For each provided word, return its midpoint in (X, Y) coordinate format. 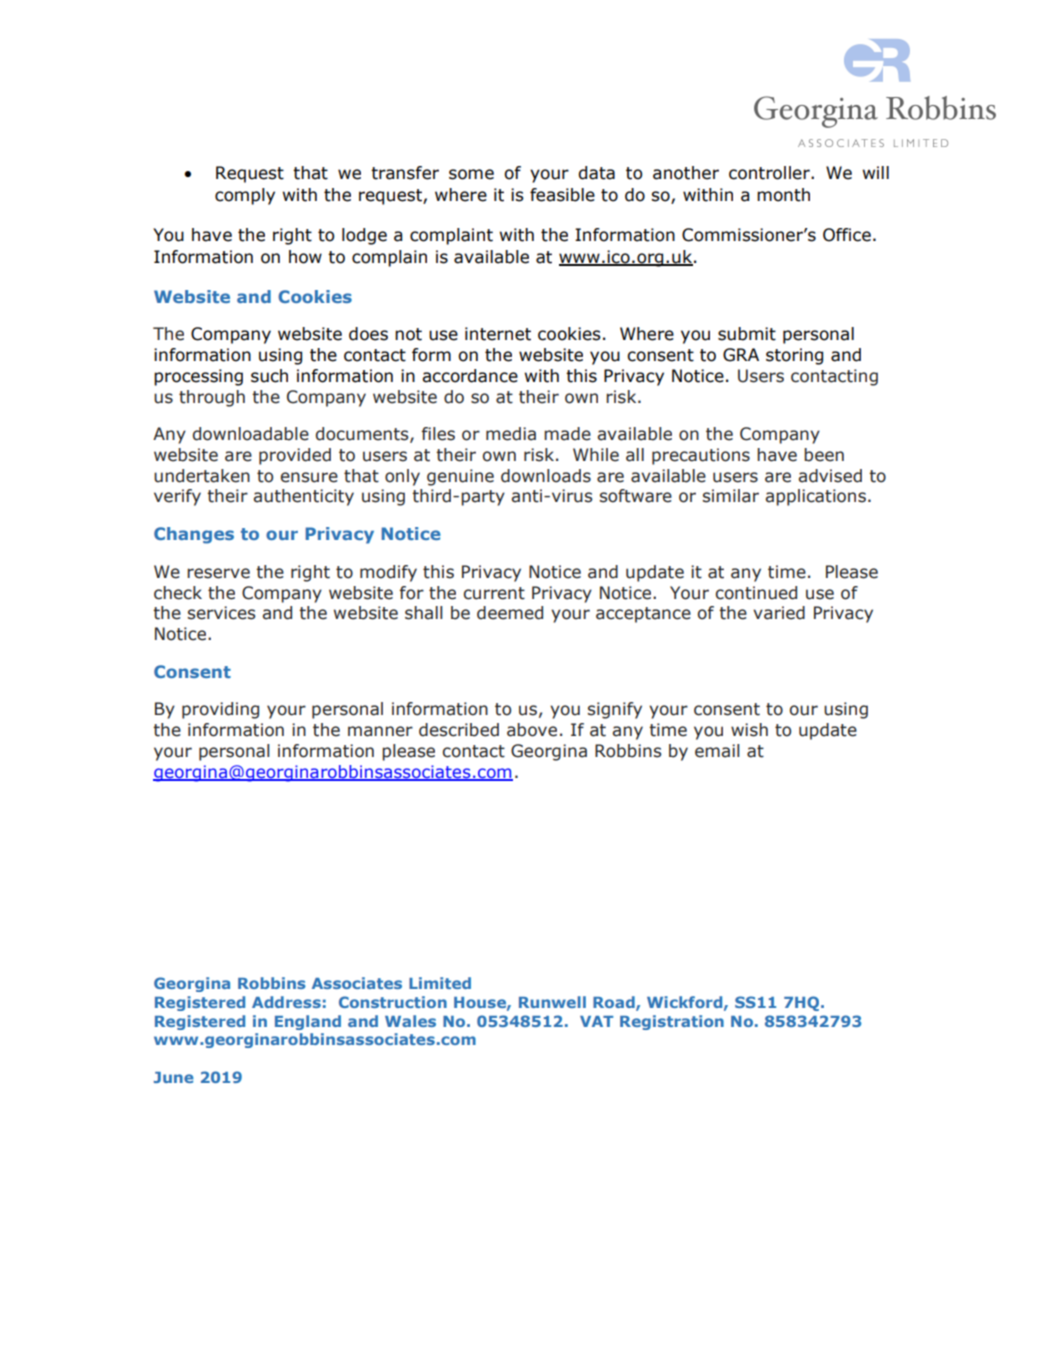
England (308, 1022)
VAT (596, 1021)
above (532, 730)
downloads (546, 476)
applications (815, 497)
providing (220, 710)
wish (749, 730)
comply (245, 196)
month (783, 195)
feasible (562, 195)
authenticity (303, 497)
